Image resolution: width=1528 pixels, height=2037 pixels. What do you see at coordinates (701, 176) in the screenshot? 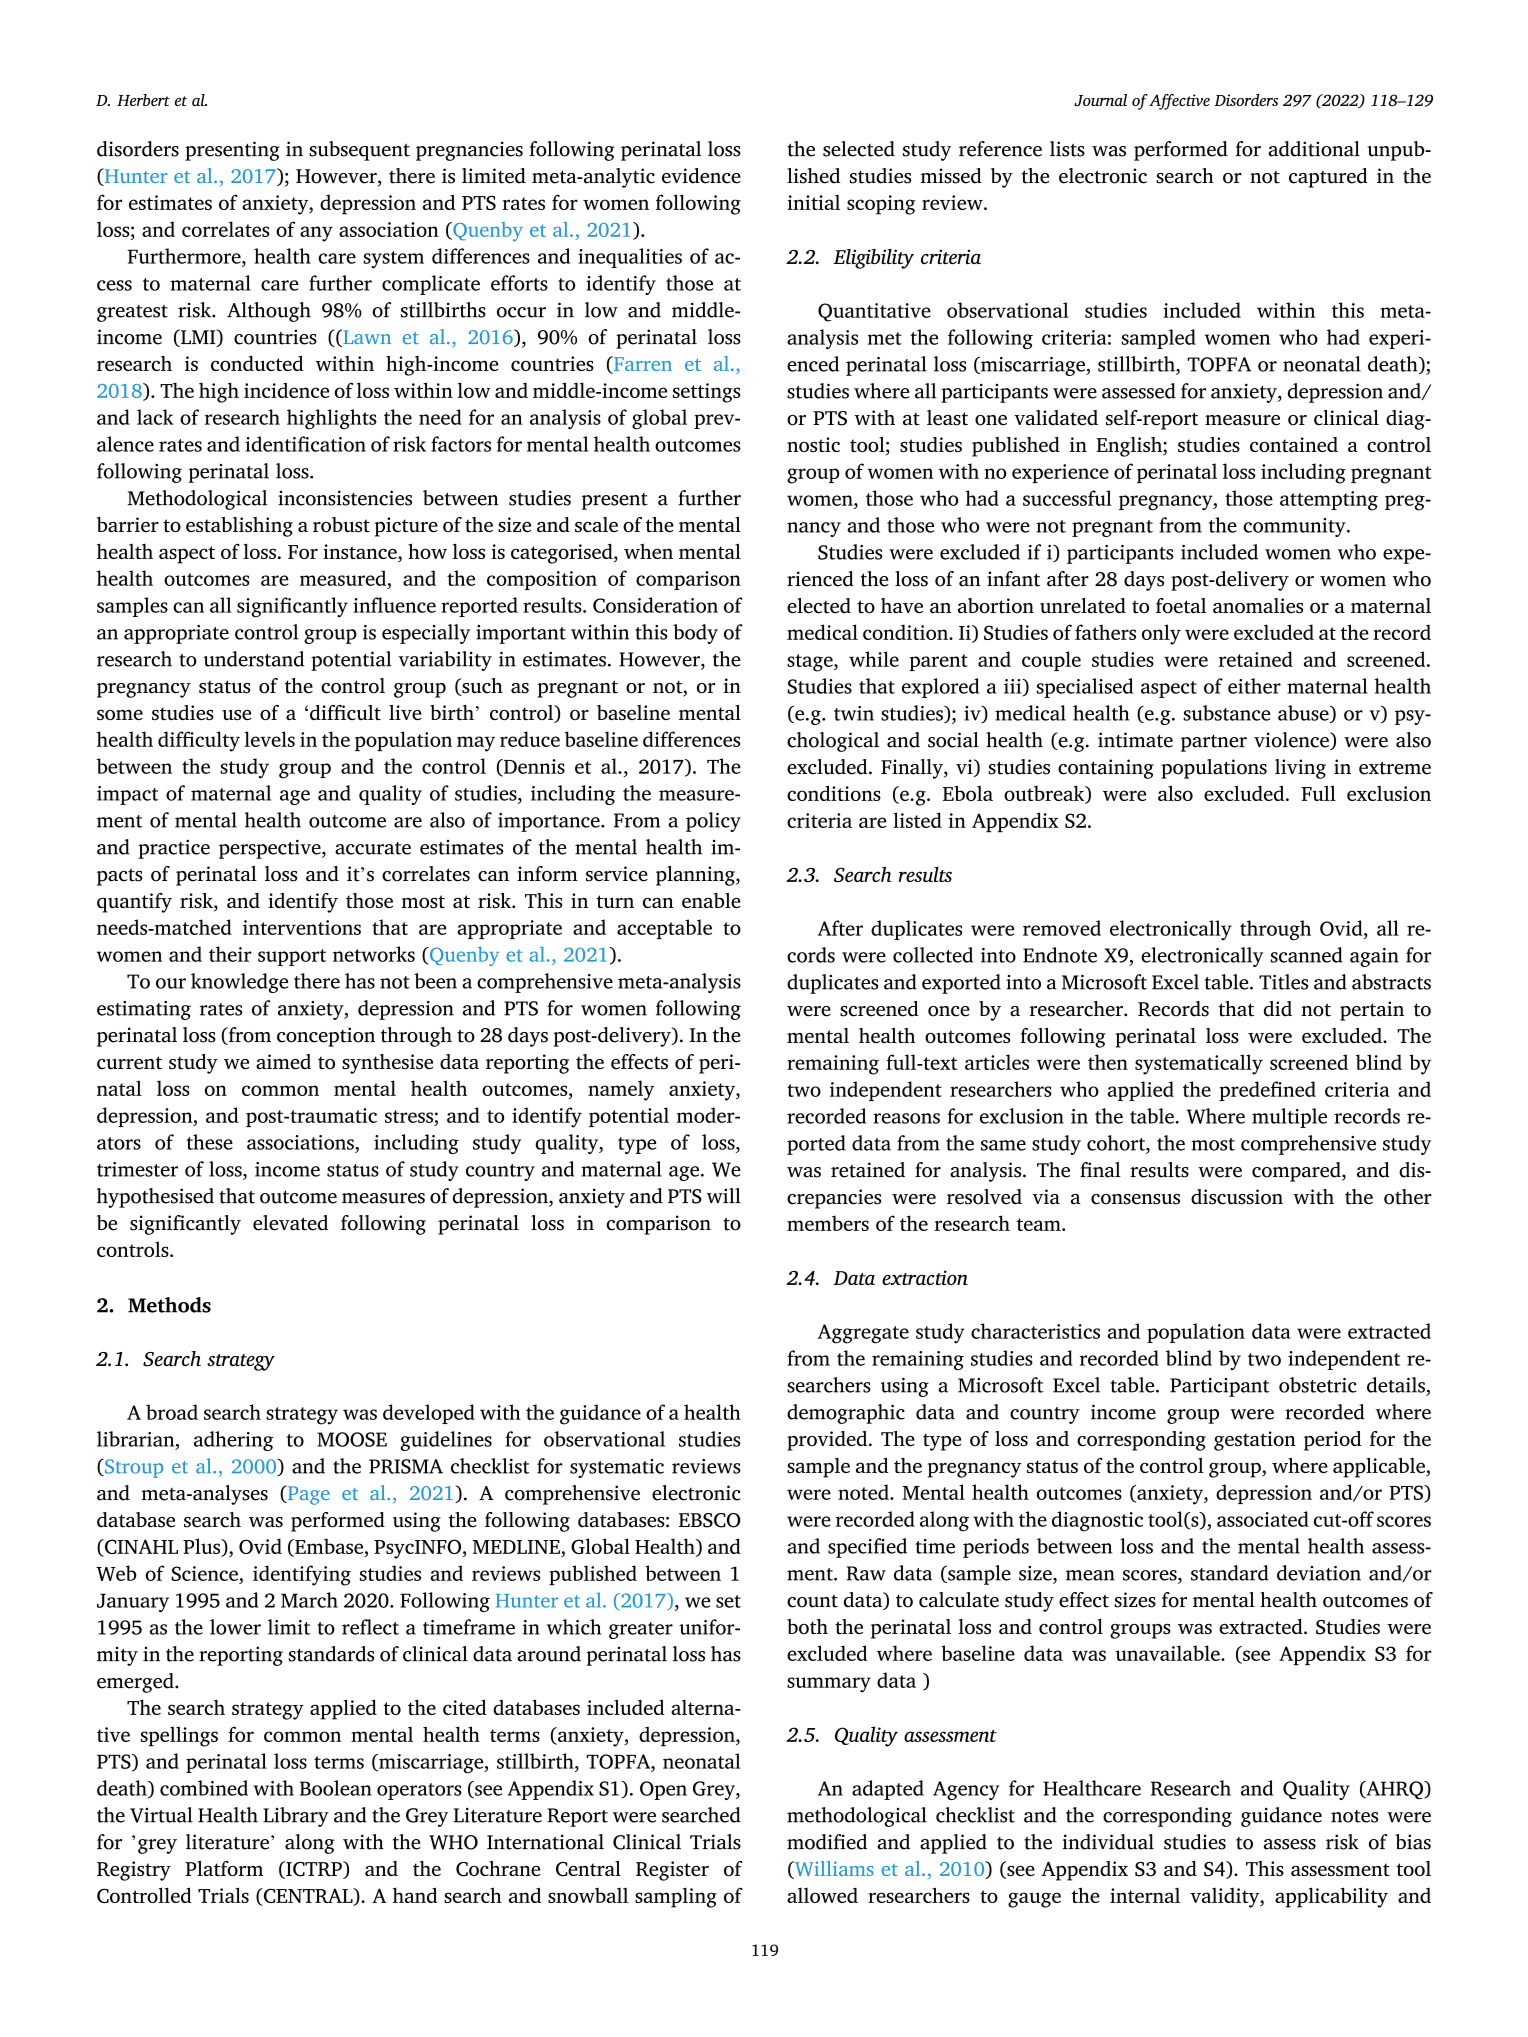
I see `evidence` at bounding box center [701, 176].
